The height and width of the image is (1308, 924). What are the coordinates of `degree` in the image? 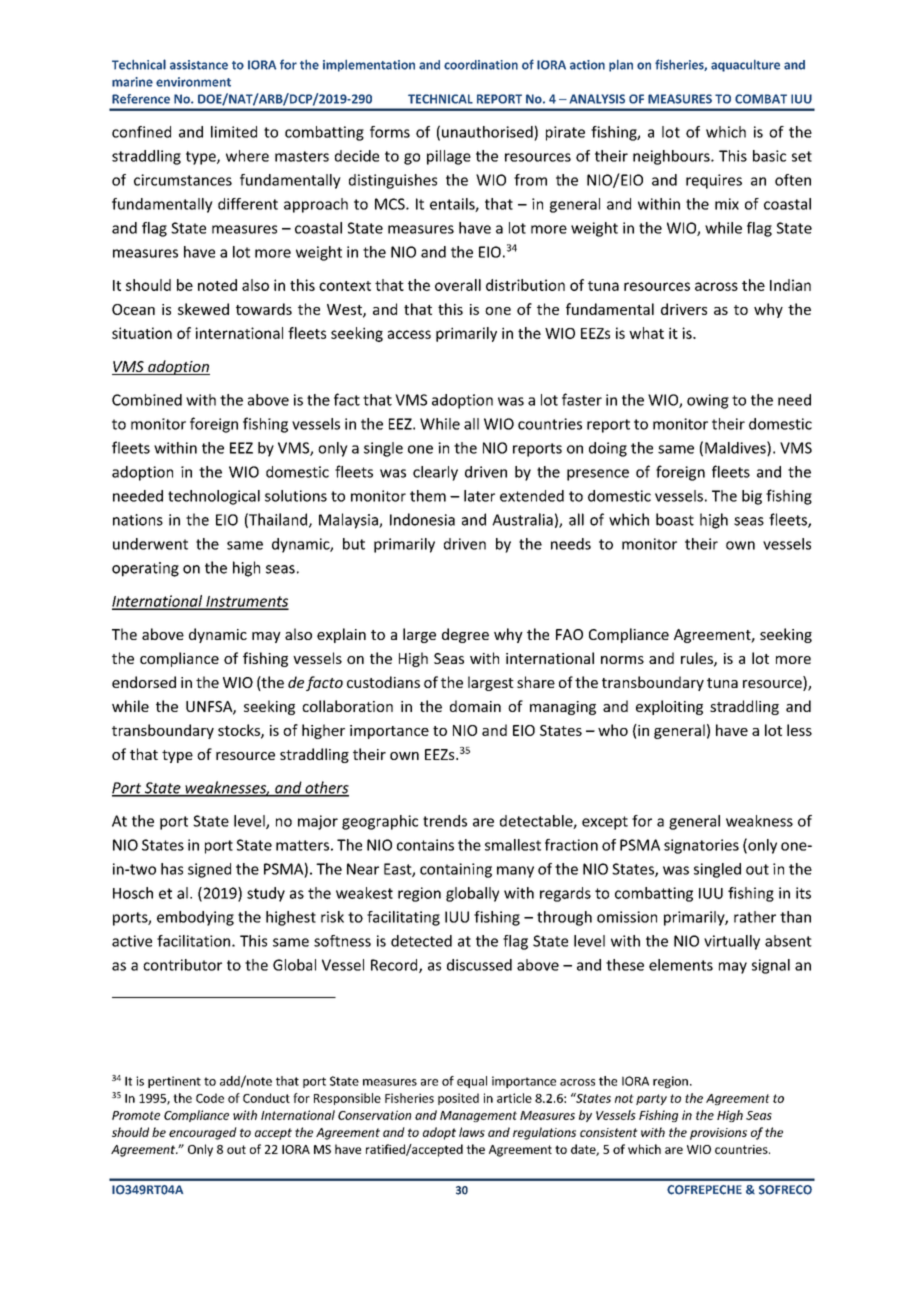 It's located at (465, 635).
